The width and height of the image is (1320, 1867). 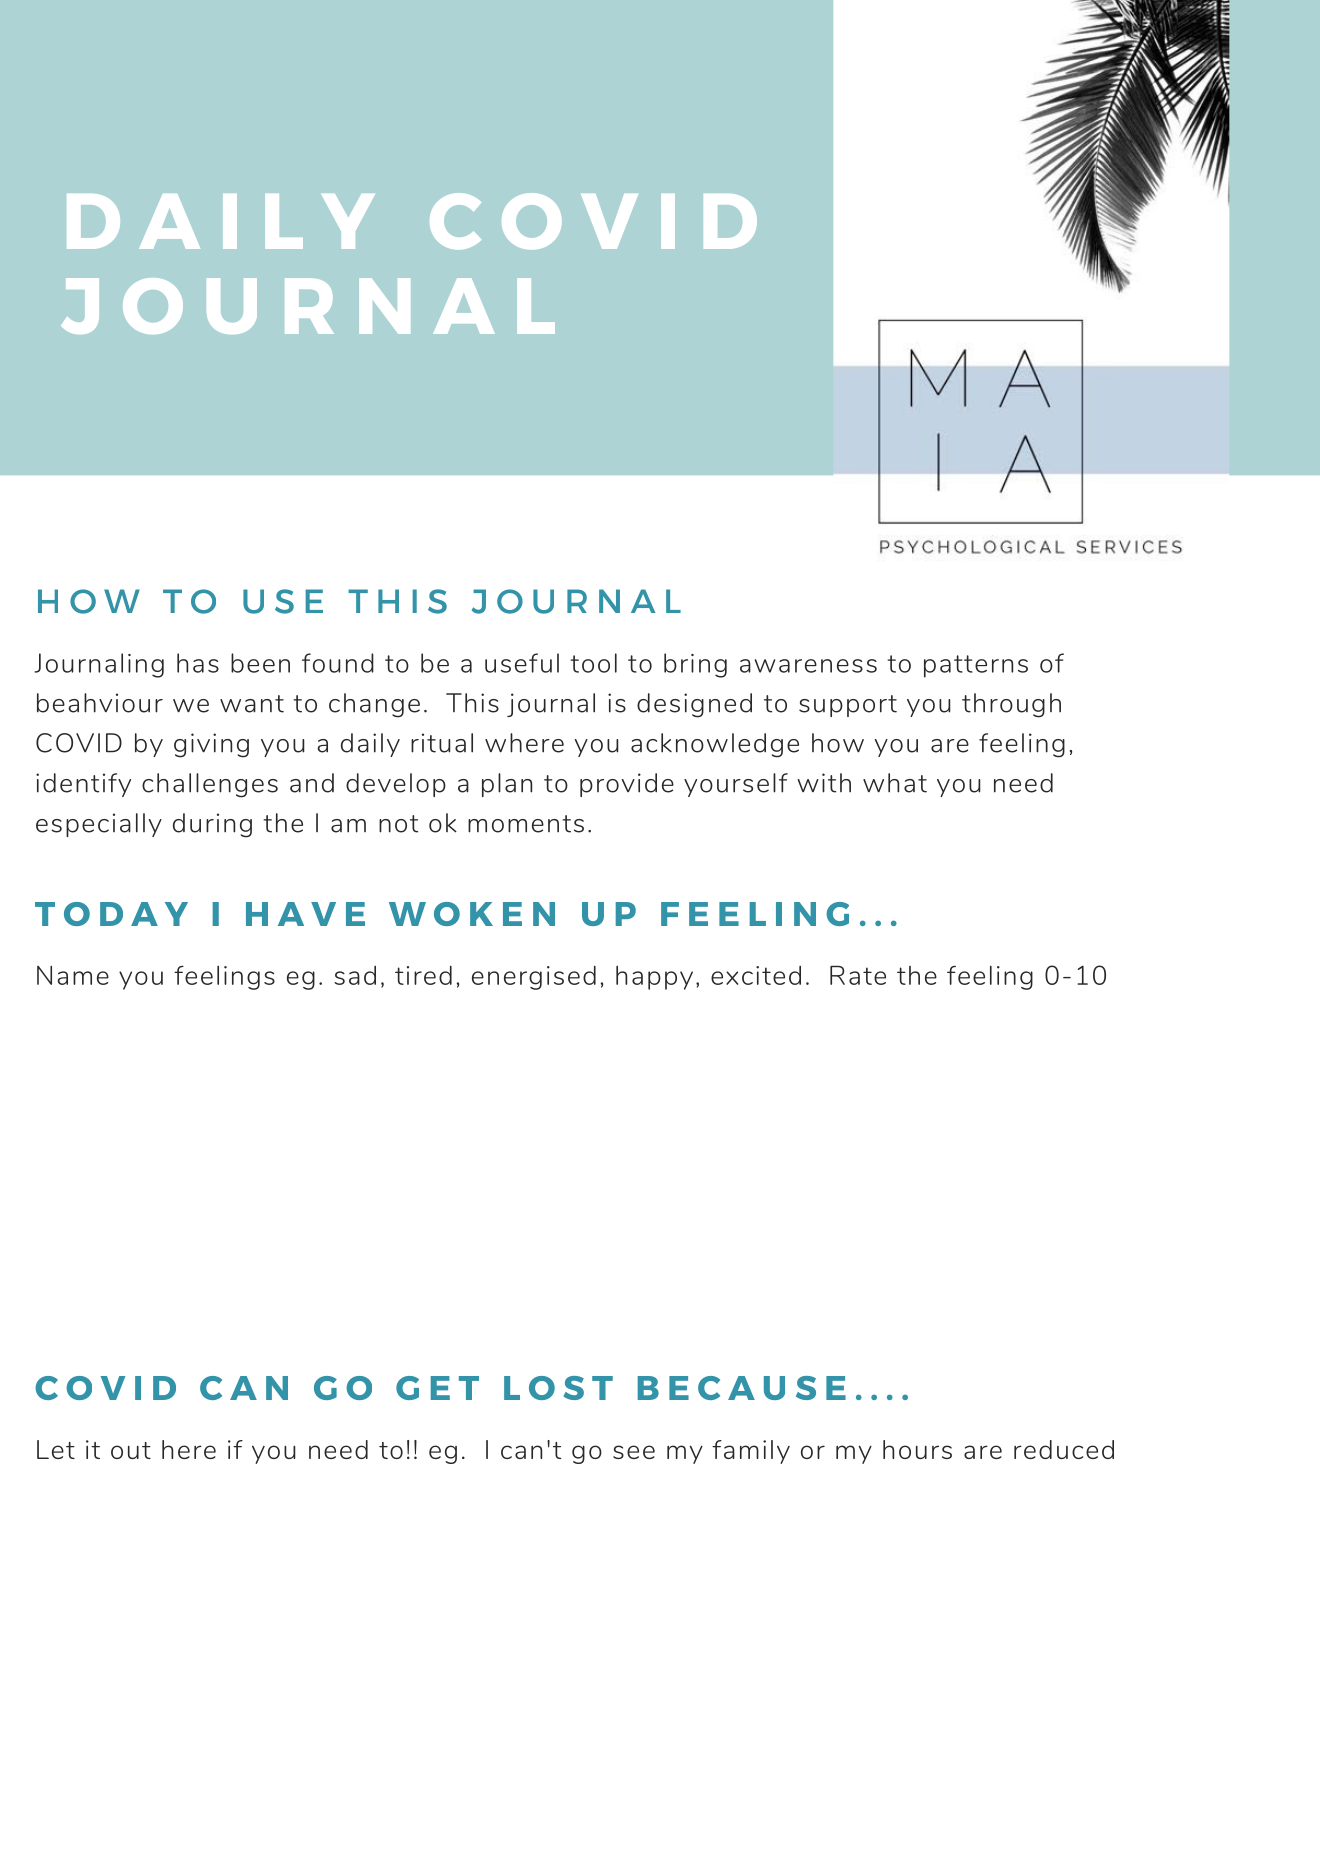 I want to click on tool, so click(x=593, y=663).
